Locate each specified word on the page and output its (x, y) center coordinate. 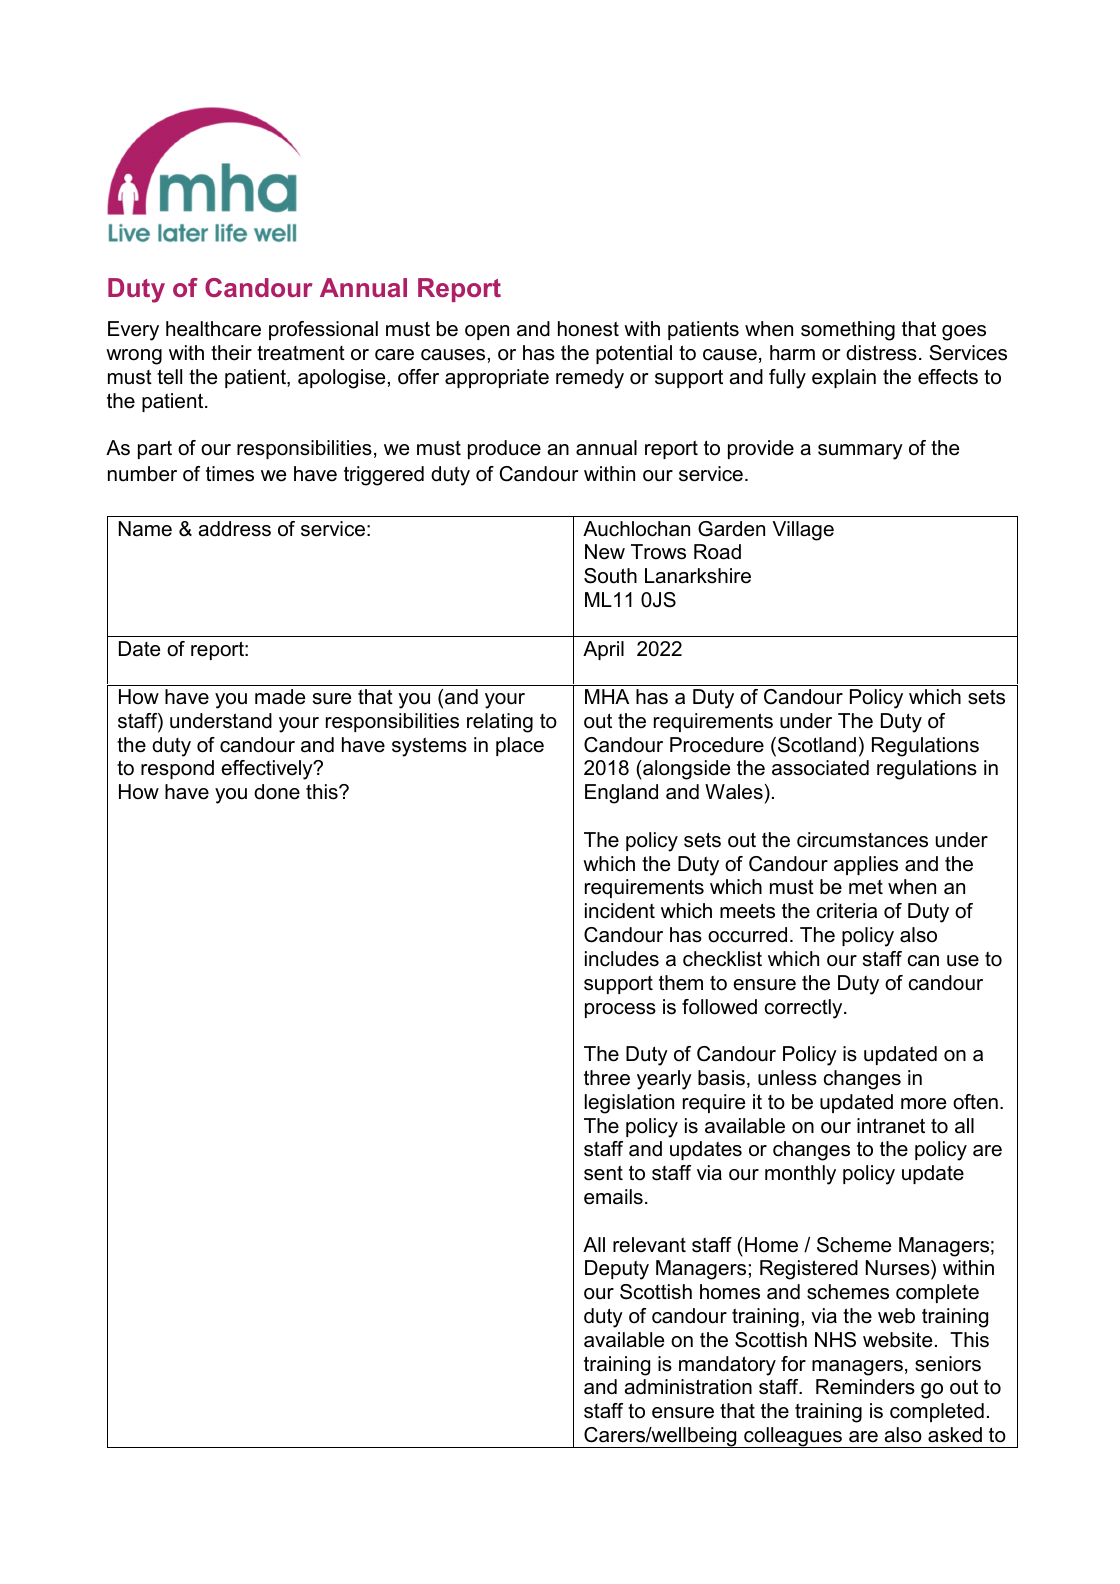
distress (881, 353)
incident (620, 911)
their (231, 353)
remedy (590, 379)
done (277, 792)
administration (688, 1387)
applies (866, 865)
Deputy (617, 1270)
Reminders (865, 1387)
